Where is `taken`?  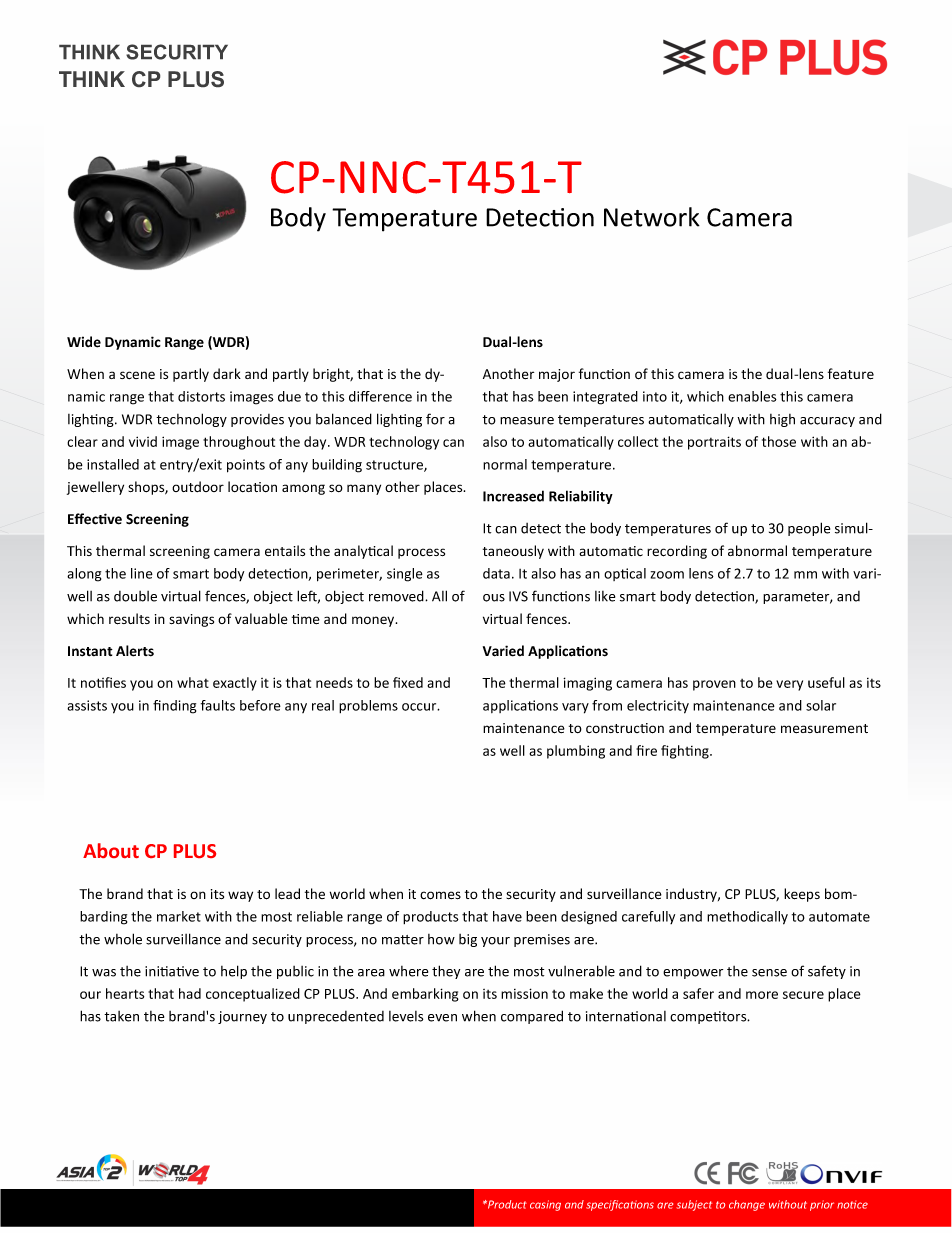
taken is located at coordinates (121, 1016).
